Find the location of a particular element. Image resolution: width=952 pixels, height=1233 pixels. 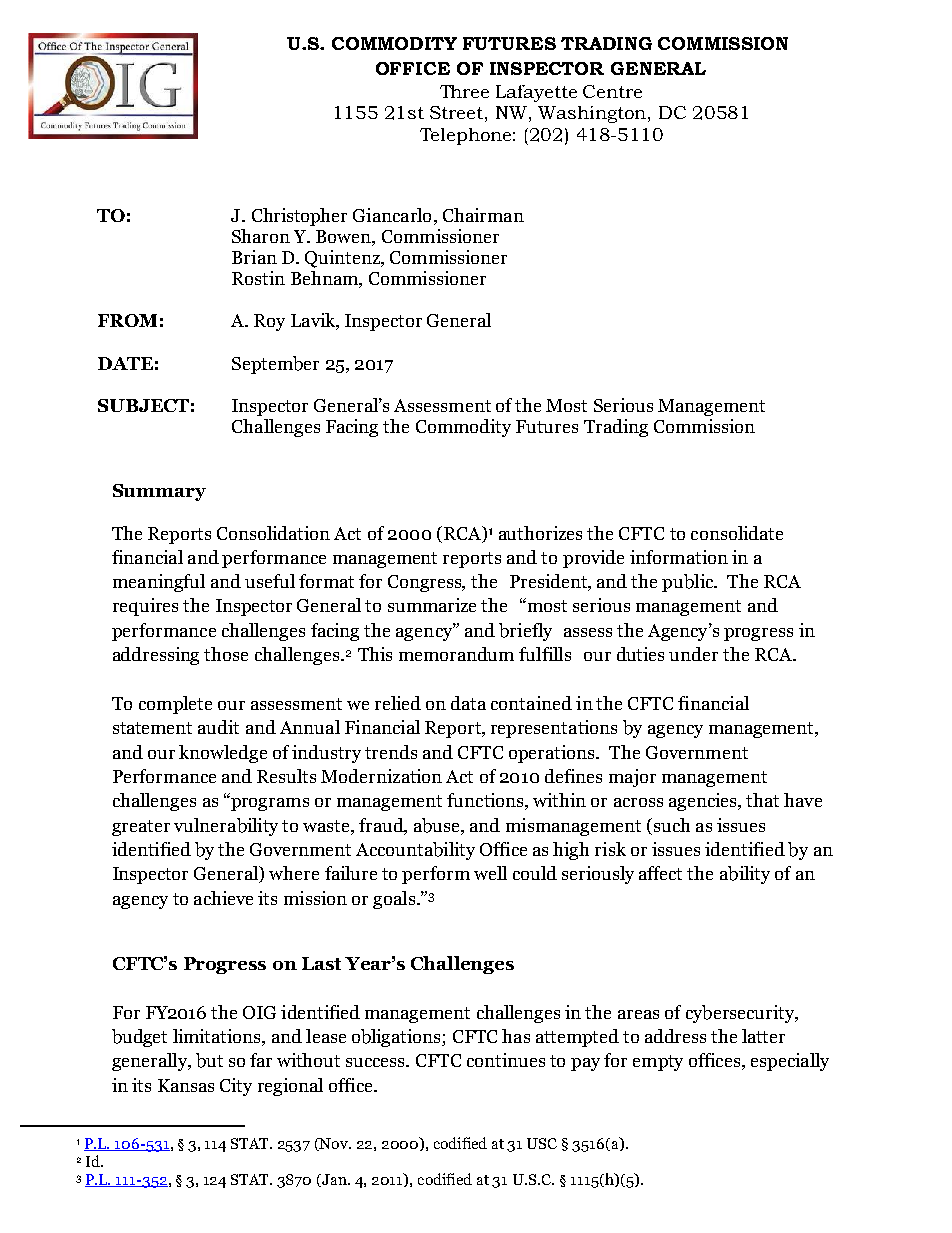

City is located at coordinates (236, 1087).
